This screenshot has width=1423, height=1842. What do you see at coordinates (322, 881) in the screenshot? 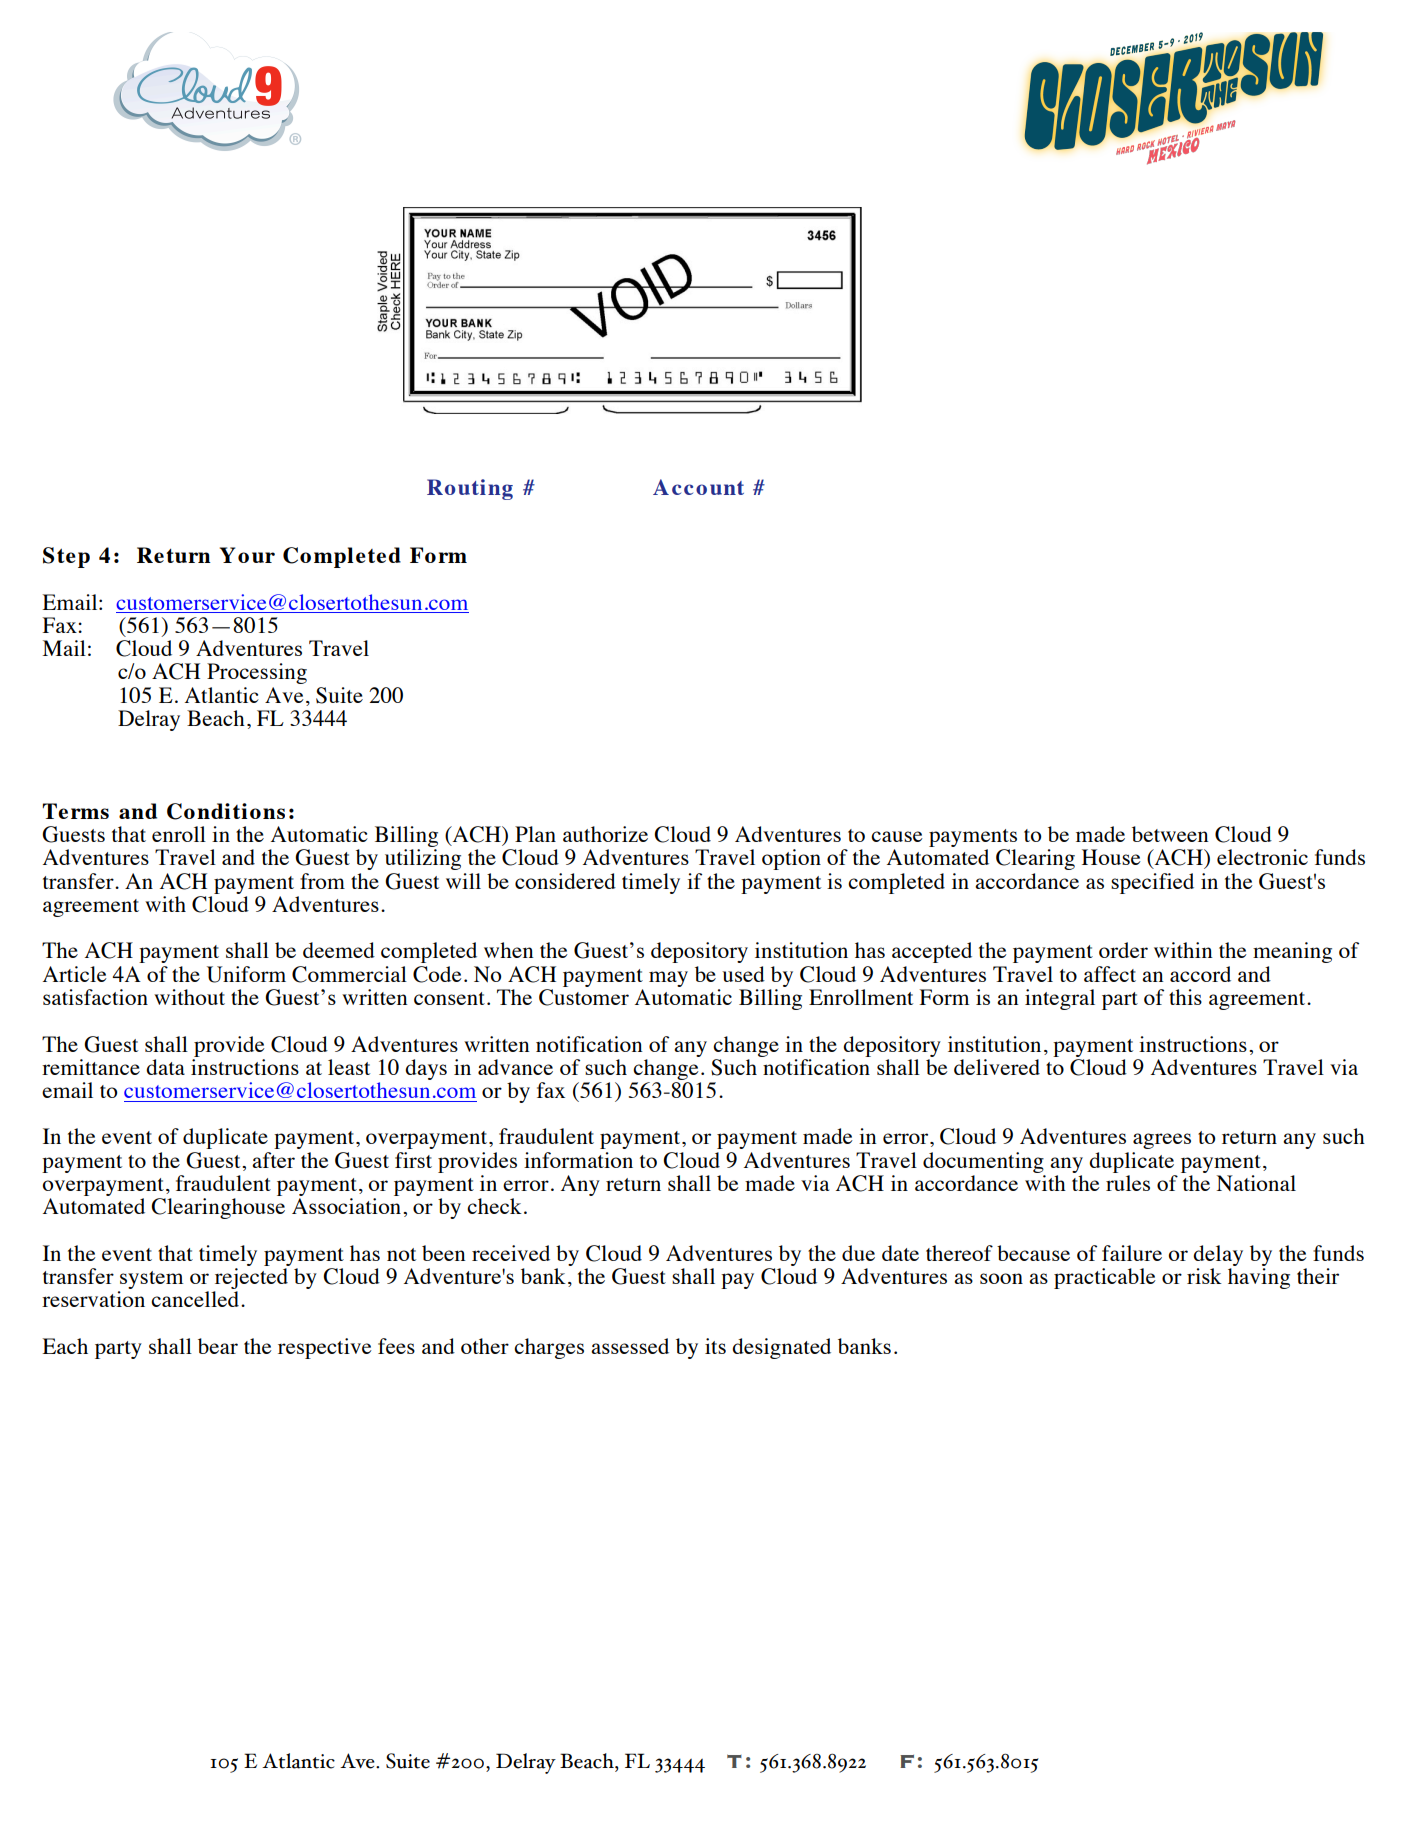
I see `from` at bounding box center [322, 881].
